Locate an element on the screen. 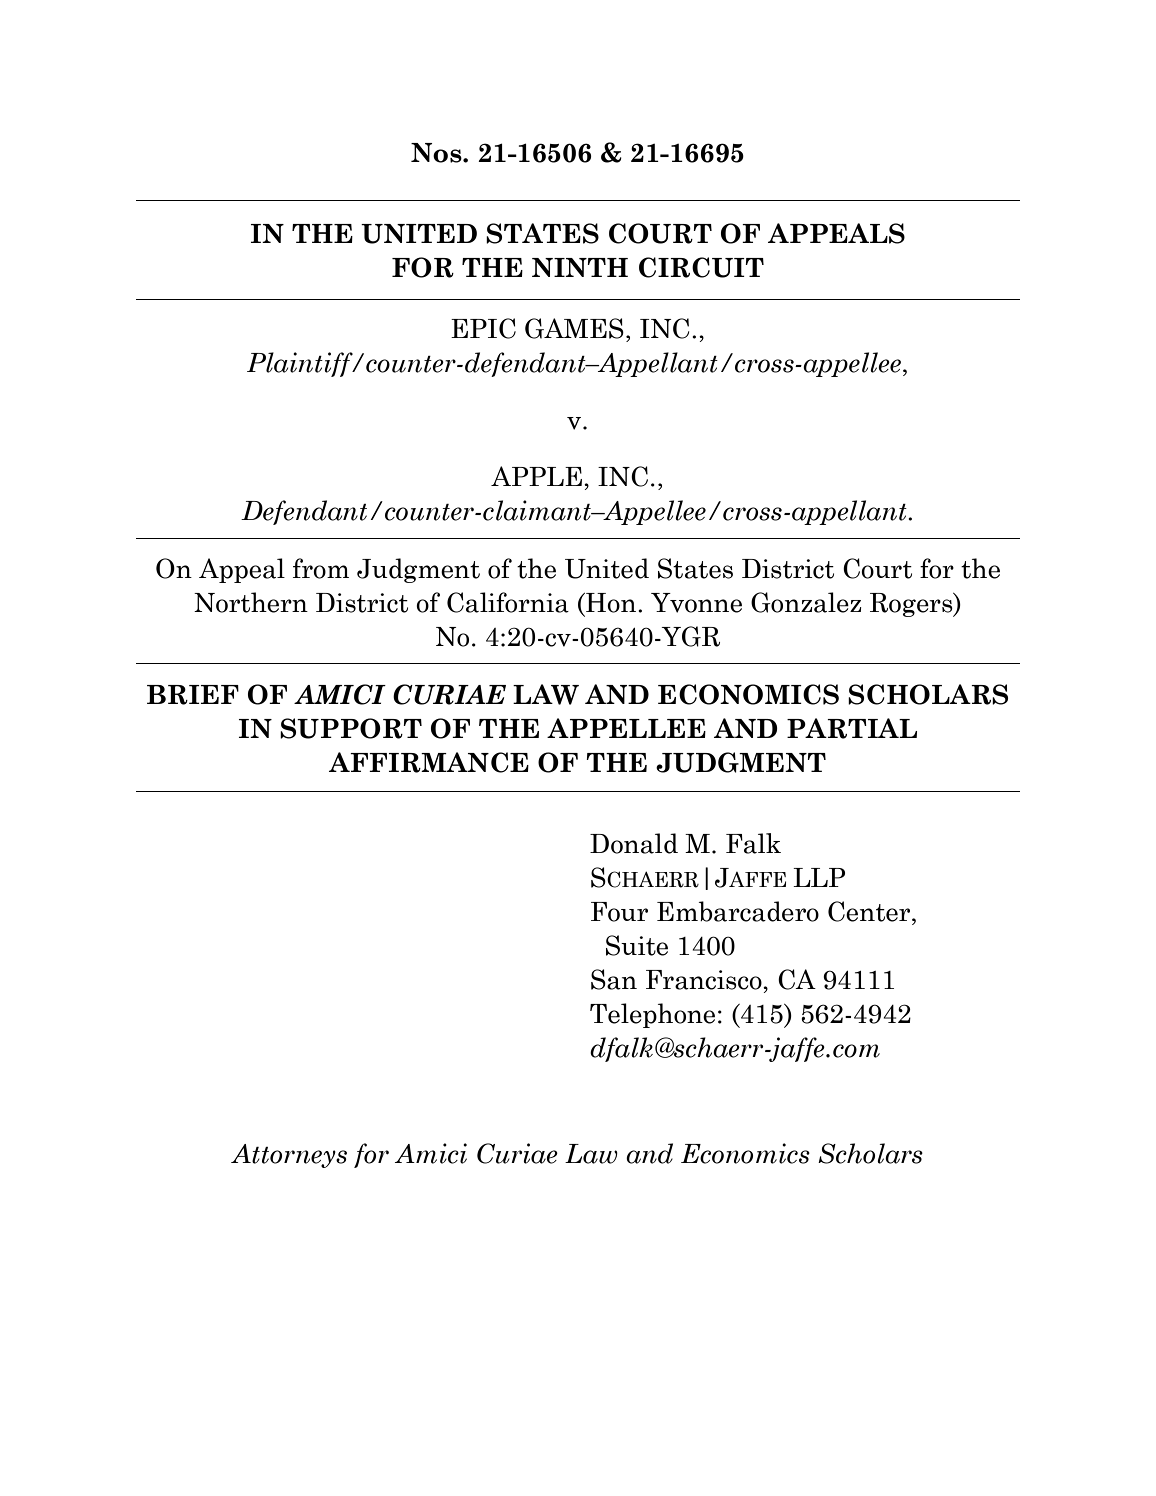 This screenshot has width=1156, height=1496. PARTIAL is located at coordinates (852, 728).
